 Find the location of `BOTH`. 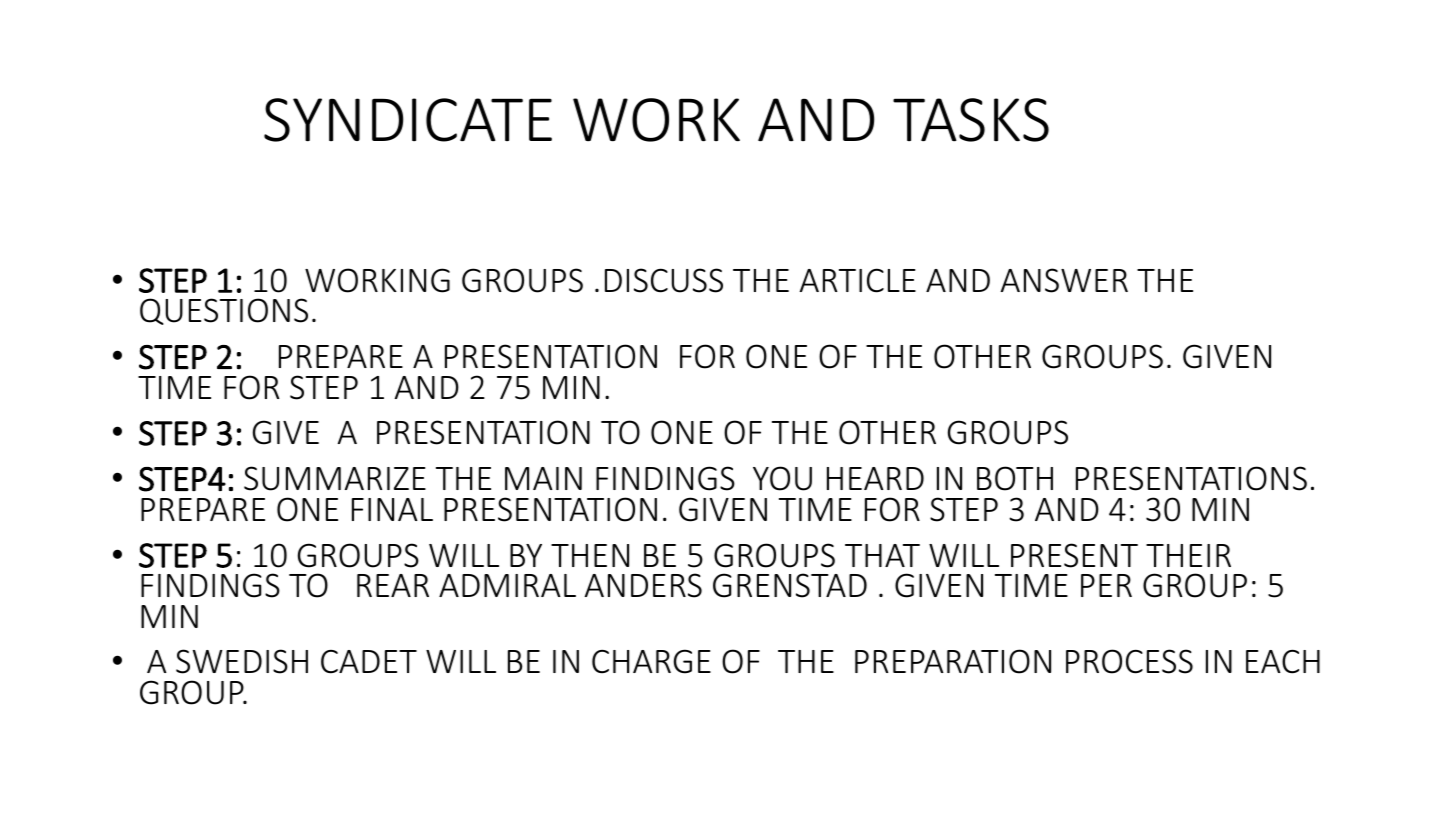

BOTH is located at coordinates (1015, 478).
